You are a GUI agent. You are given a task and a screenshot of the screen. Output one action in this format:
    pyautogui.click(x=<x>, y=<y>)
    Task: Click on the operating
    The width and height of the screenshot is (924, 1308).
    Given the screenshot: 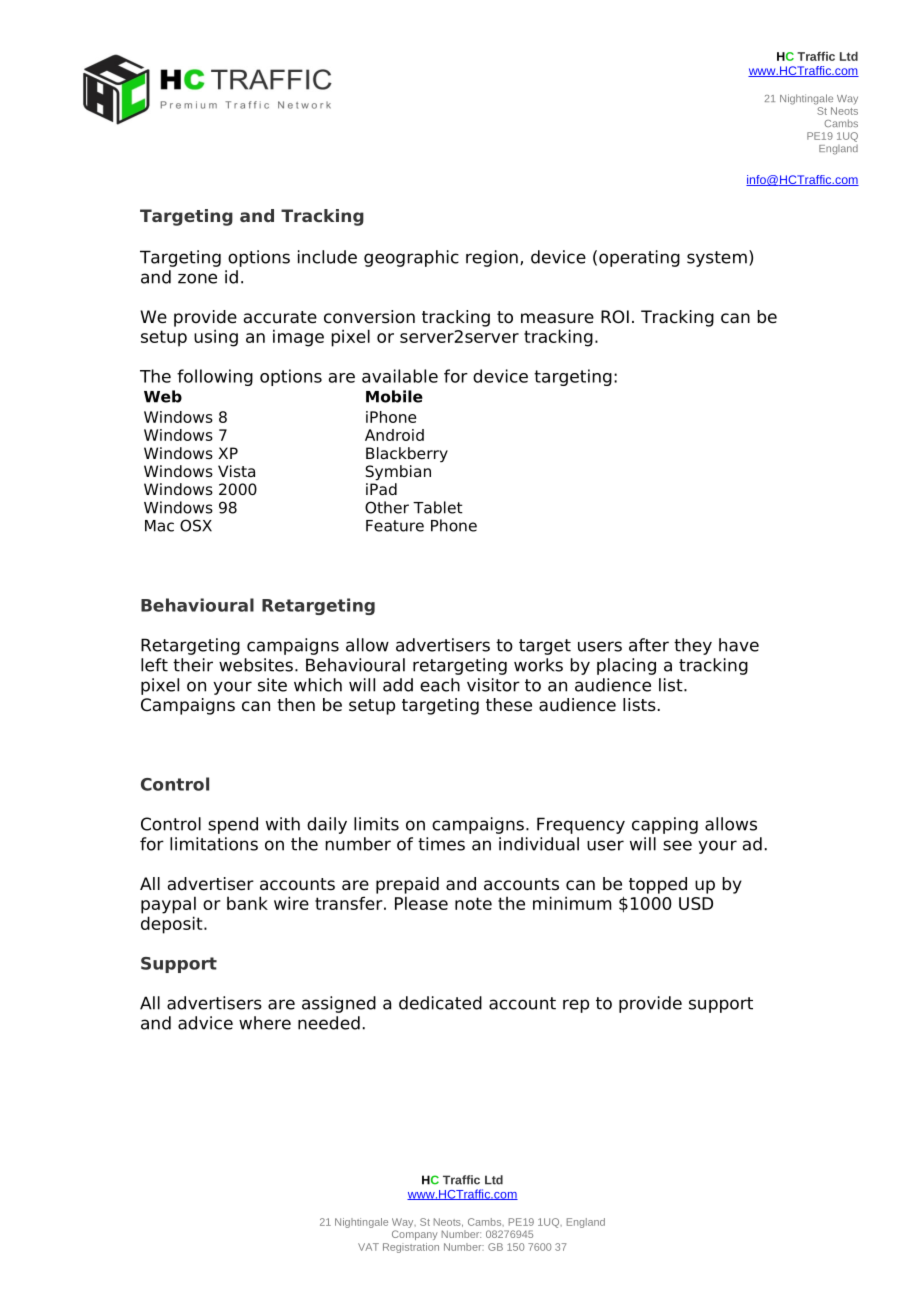 What is the action you would take?
    pyautogui.click(x=639, y=258)
